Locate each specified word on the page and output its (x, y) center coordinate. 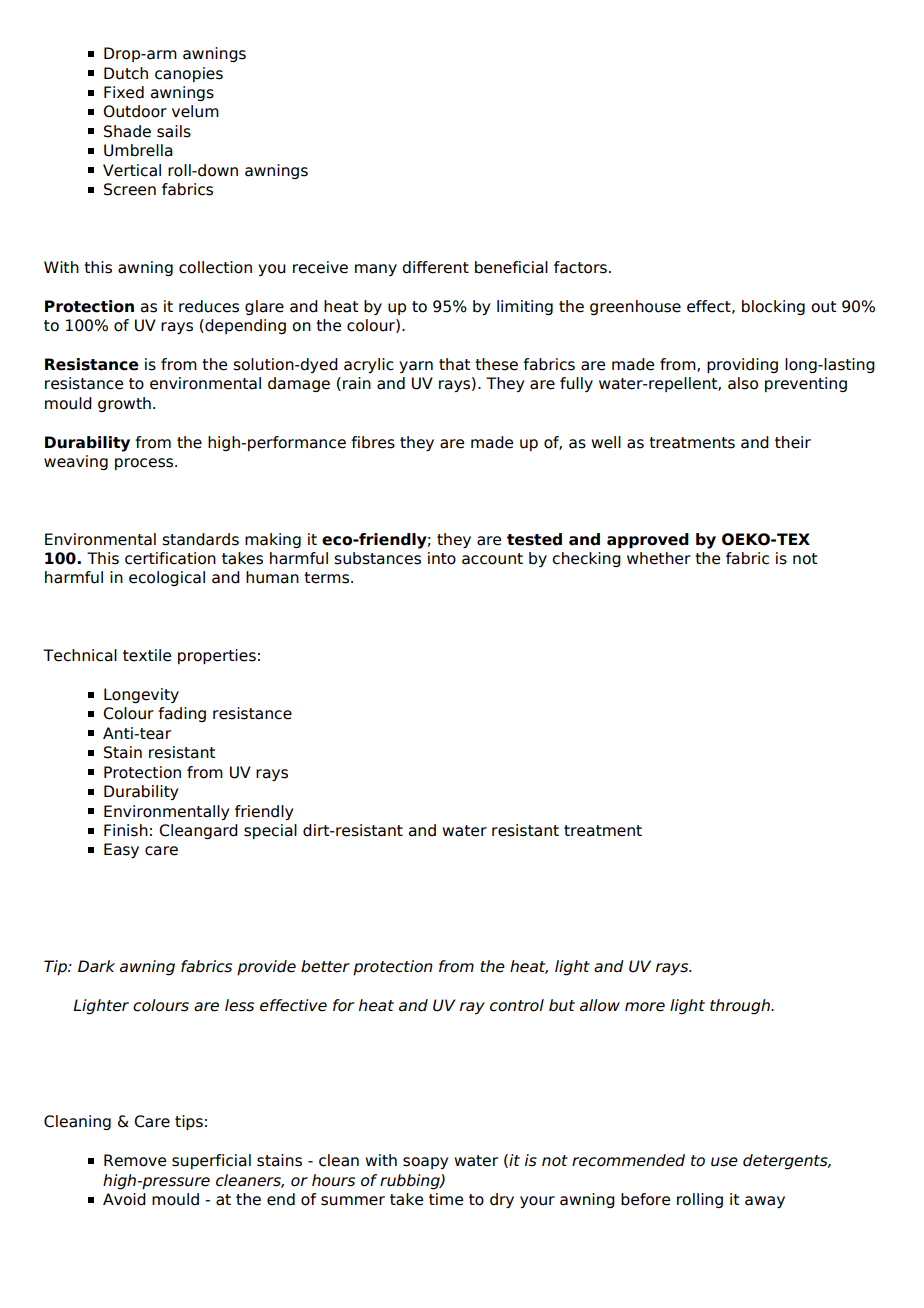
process (145, 464)
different (435, 267)
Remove (135, 1160)
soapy (425, 1163)
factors (580, 267)
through (741, 1007)
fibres (373, 442)
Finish (126, 830)
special (270, 831)
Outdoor (135, 111)
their (793, 442)
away (765, 1202)
